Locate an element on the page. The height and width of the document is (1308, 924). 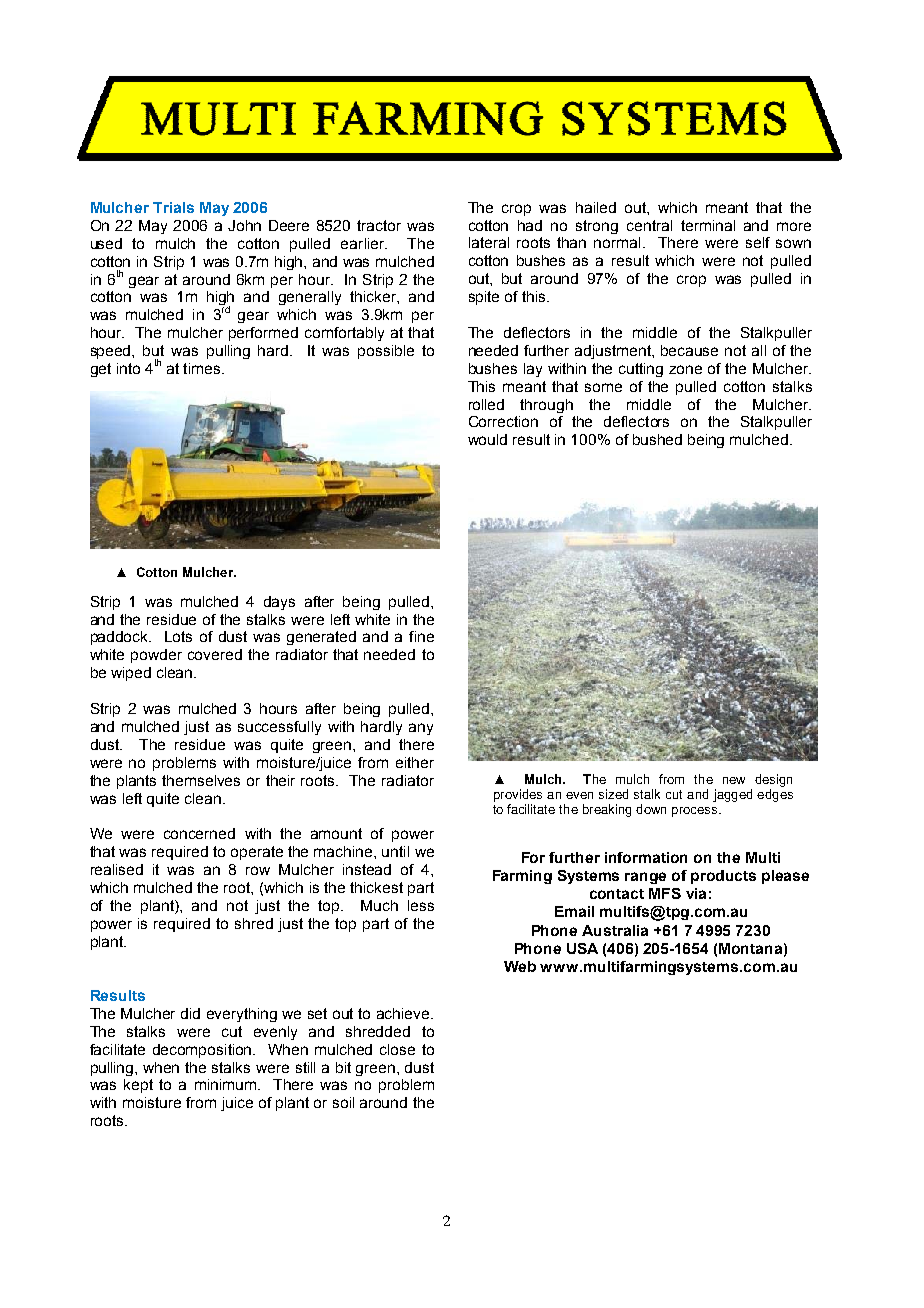
Trials is located at coordinates (173, 207).
